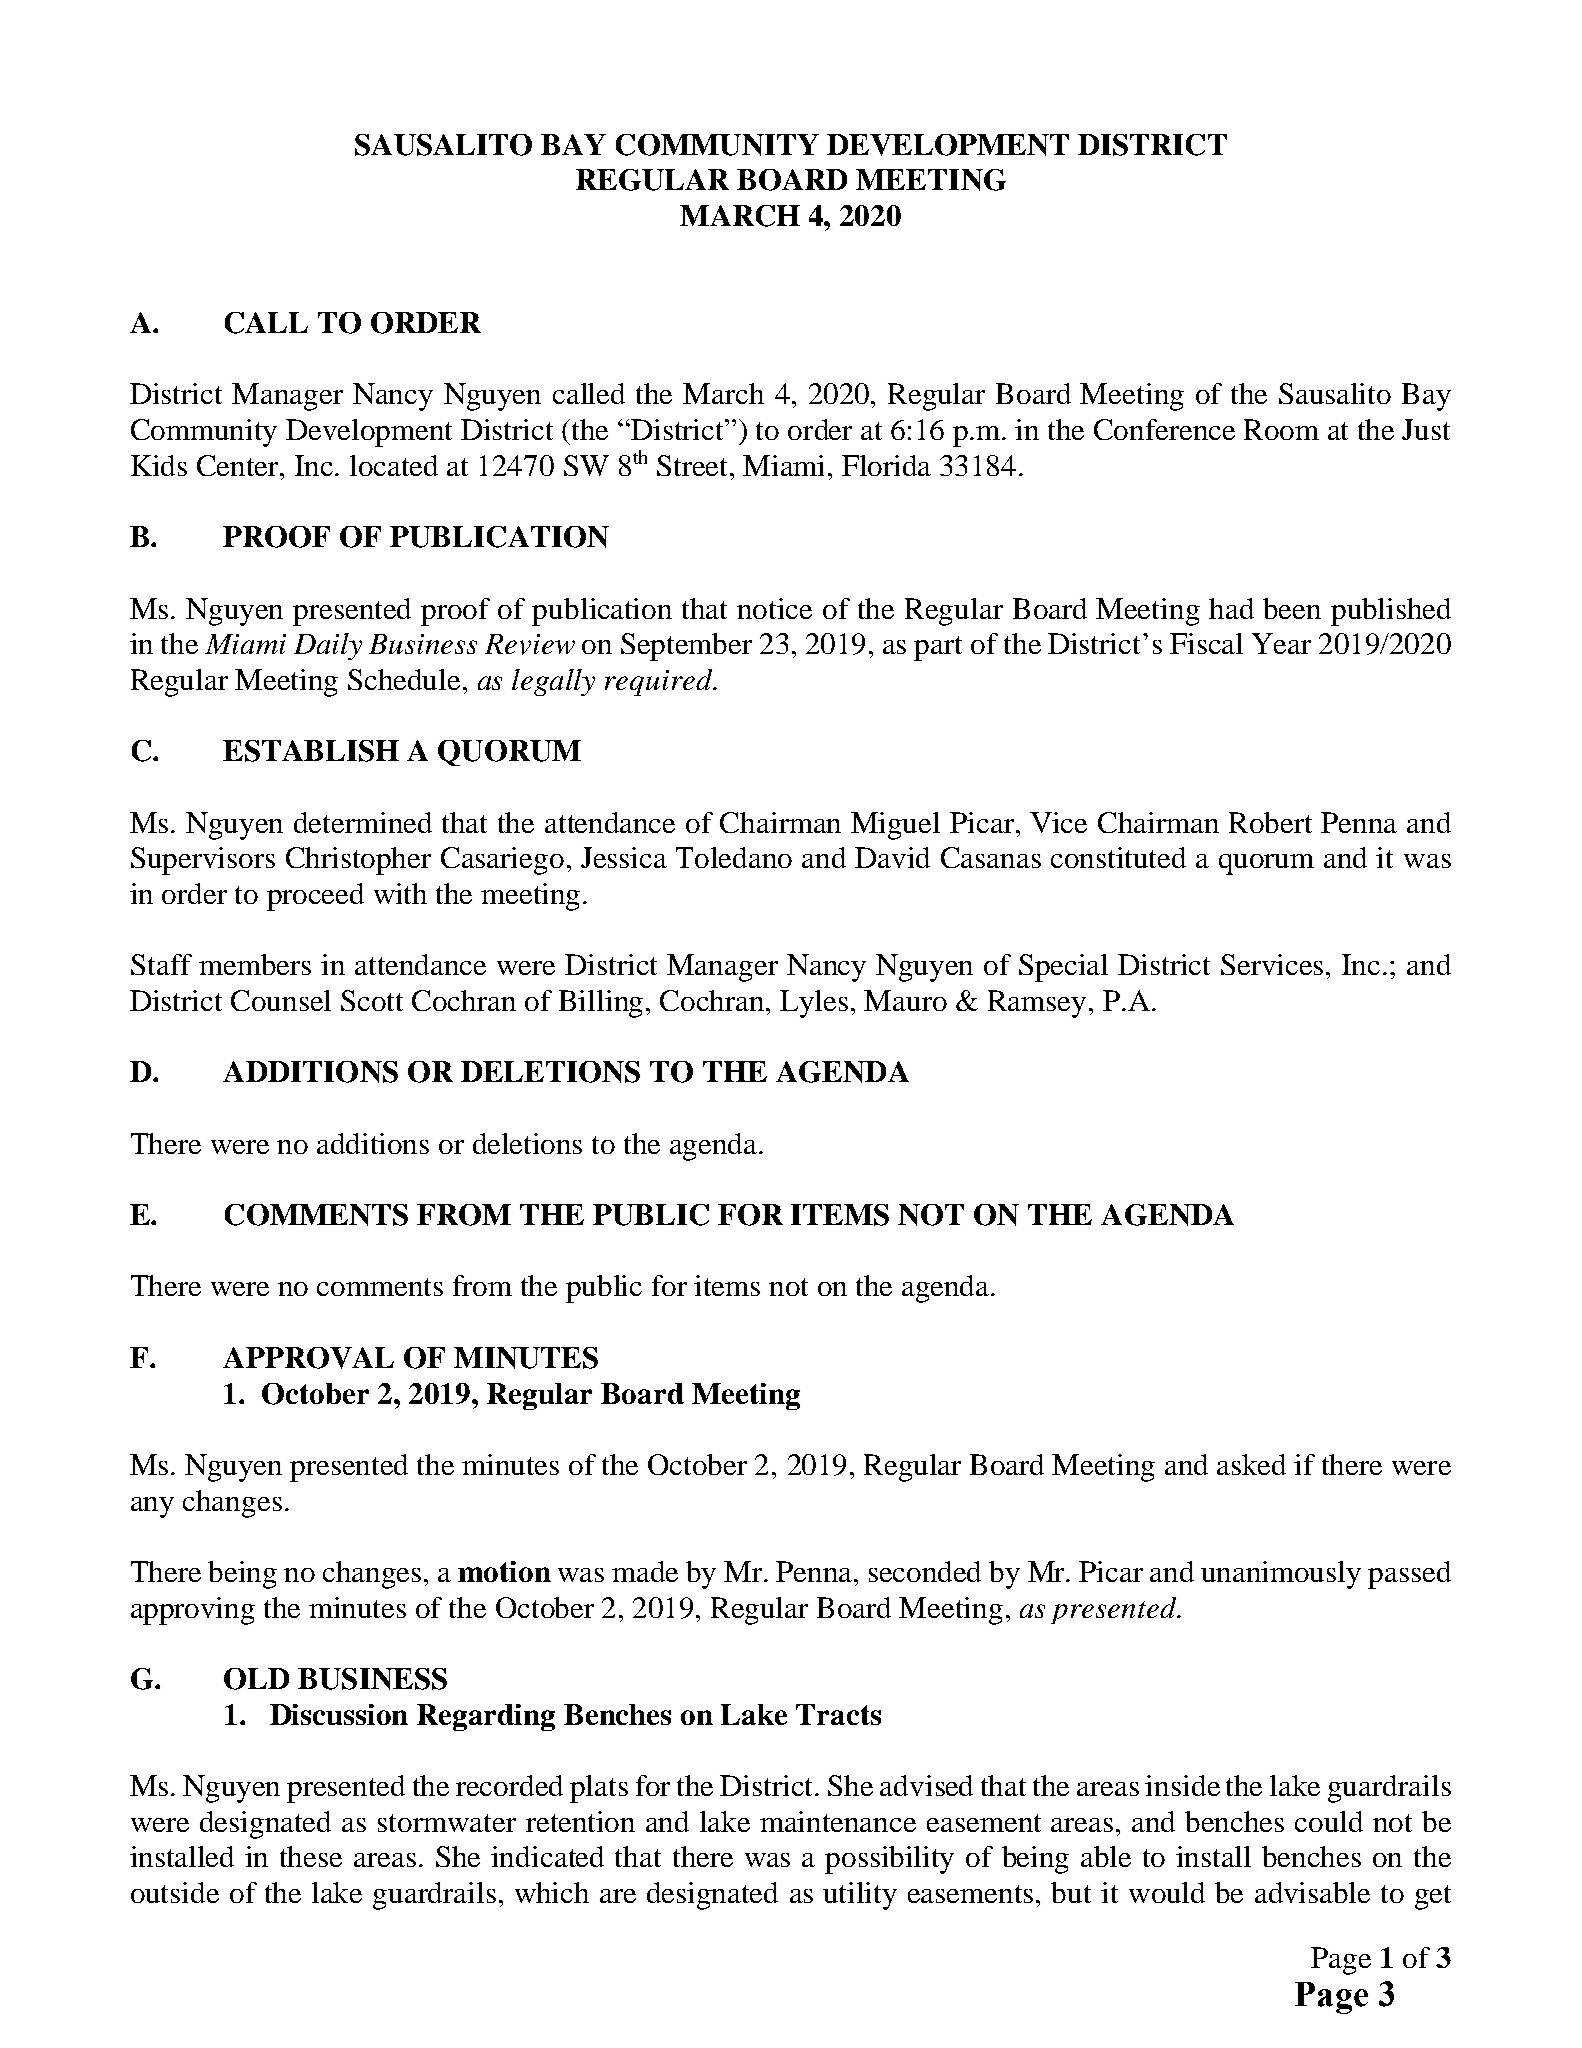  Describe the element at coordinates (1281, 429) in the screenshot. I see `Room` at that location.
